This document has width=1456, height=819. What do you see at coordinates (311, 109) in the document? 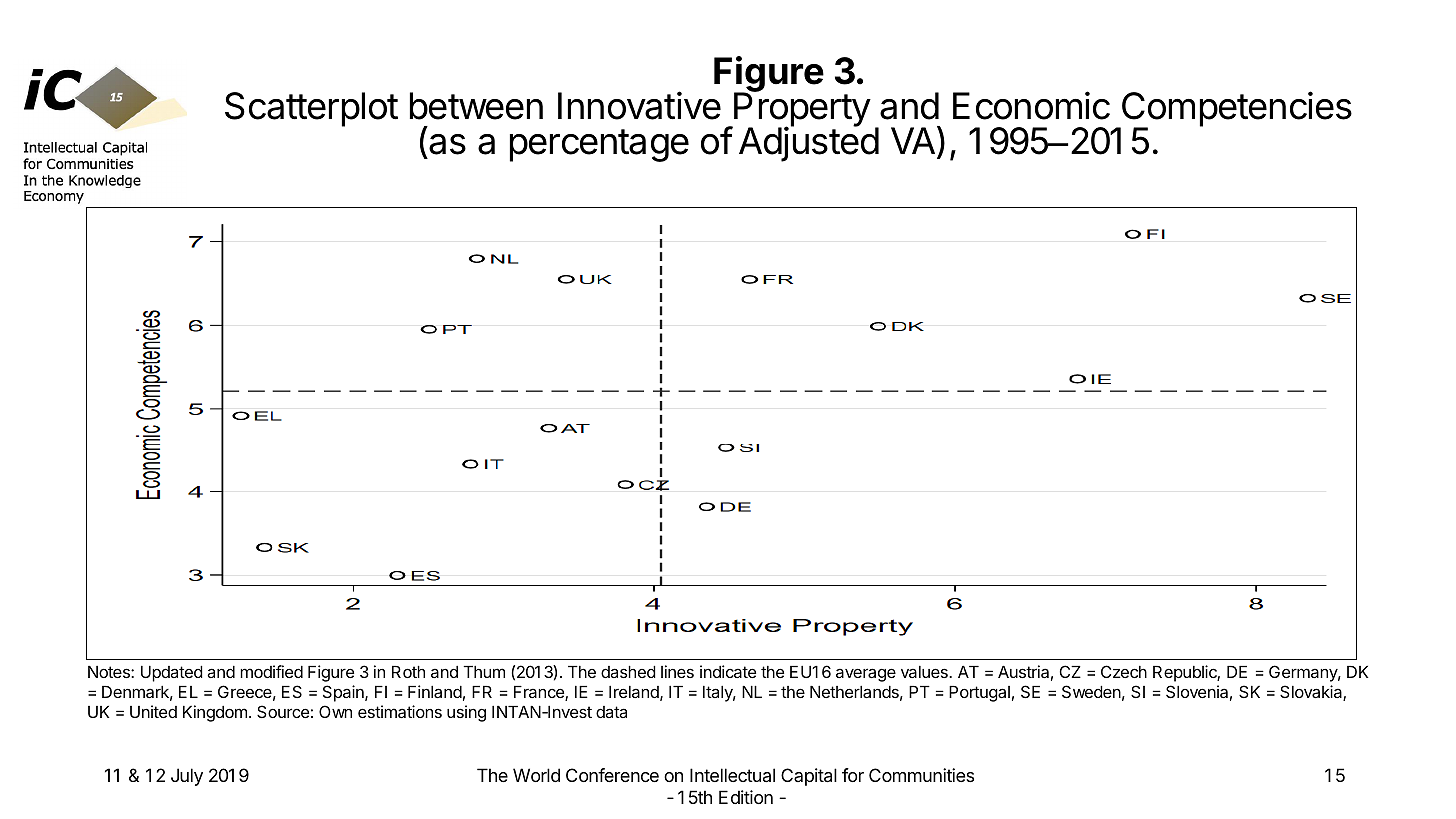
I see `Scatterplot` at bounding box center [311, 109].
